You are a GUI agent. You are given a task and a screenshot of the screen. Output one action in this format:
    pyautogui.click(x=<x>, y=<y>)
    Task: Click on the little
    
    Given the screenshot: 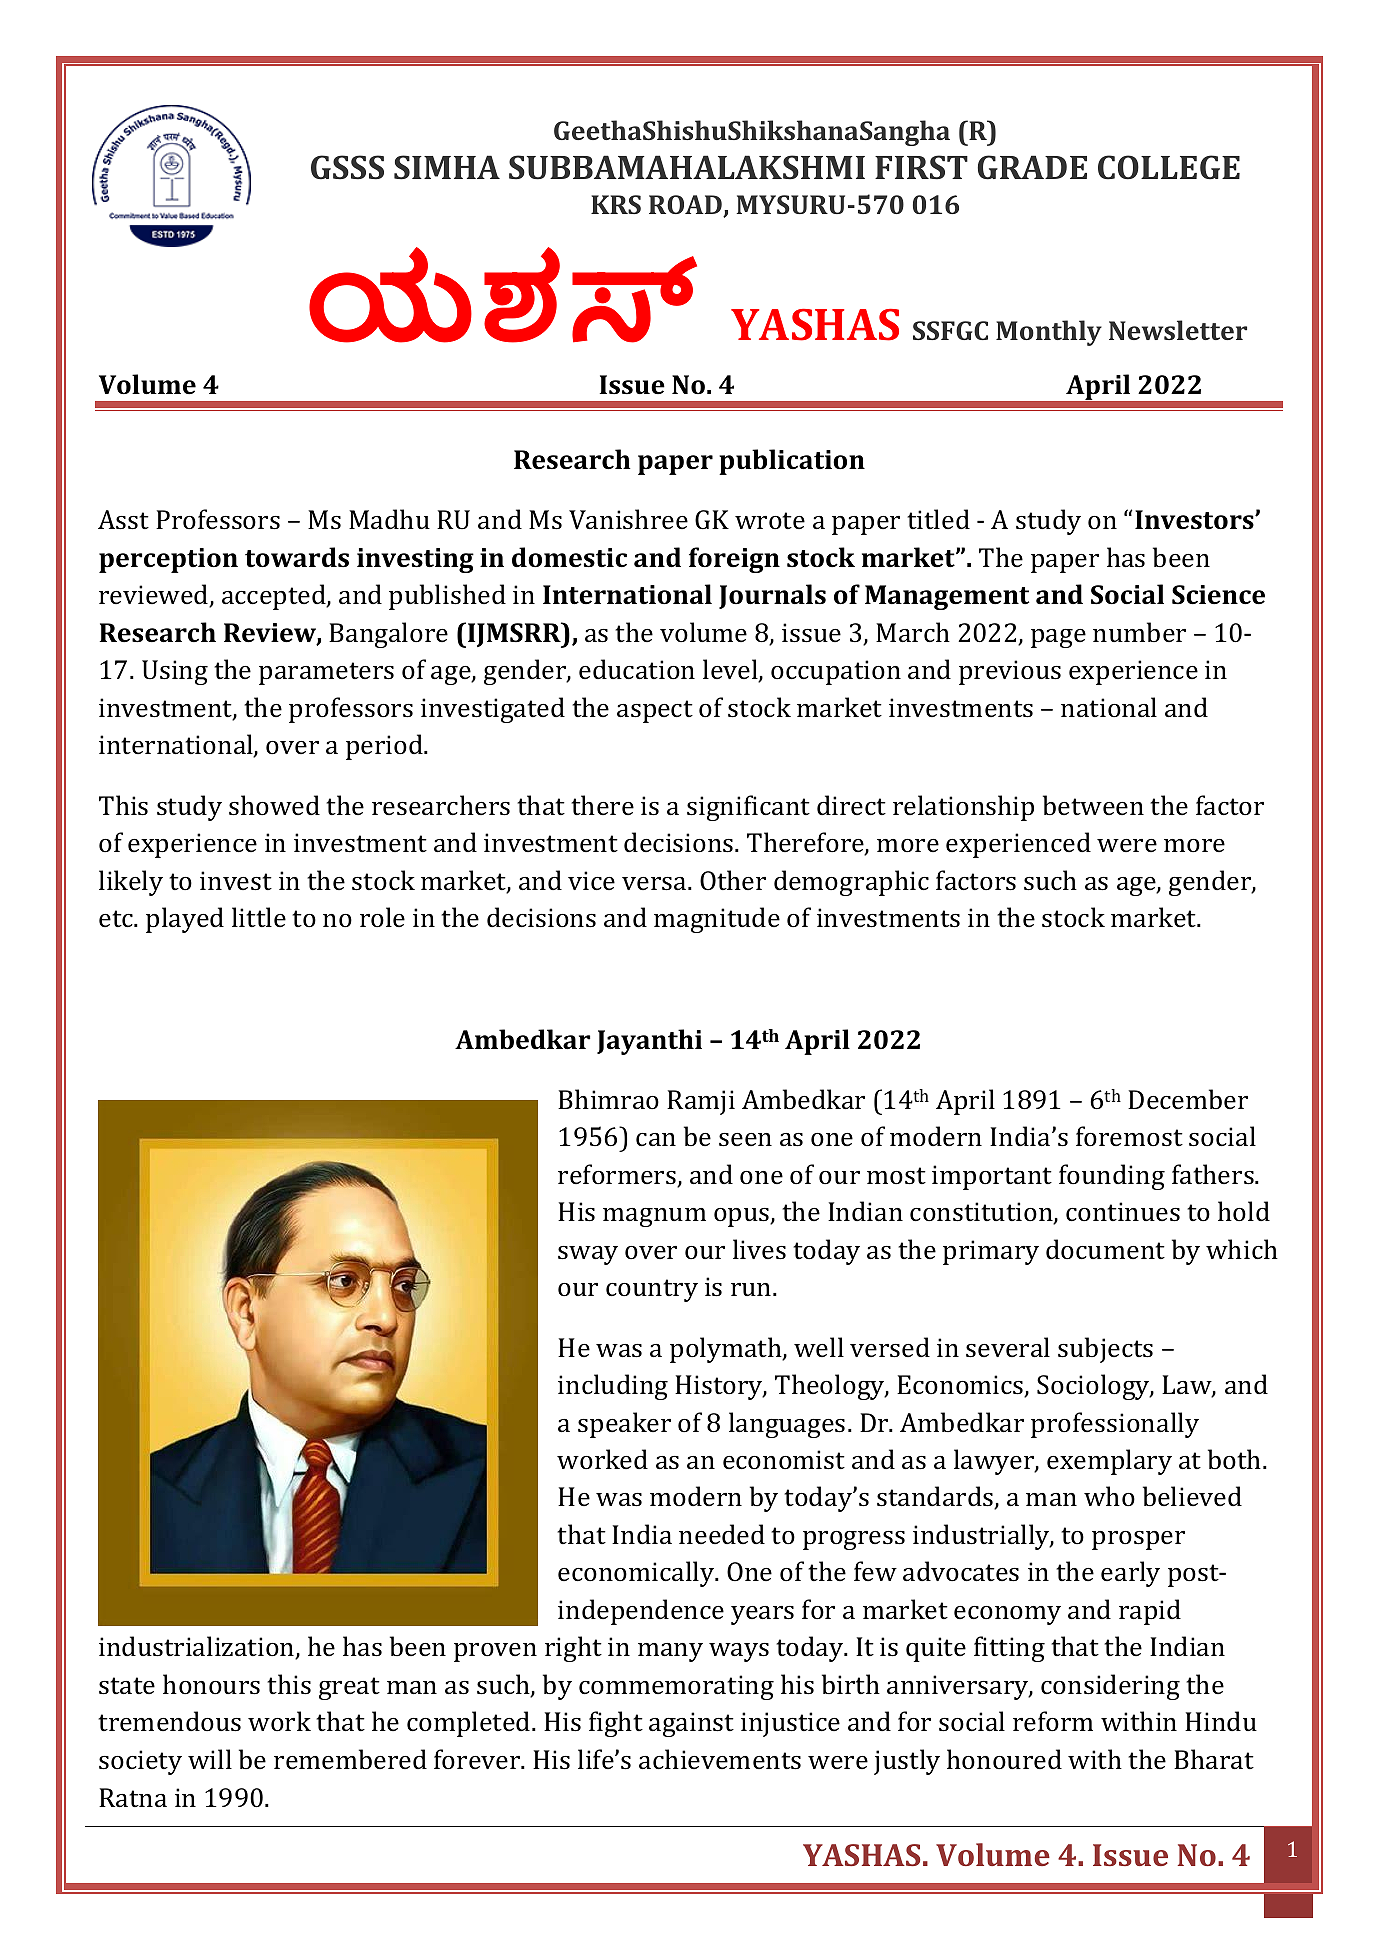 What is the action you would take?
    pyautogui.click(x=259, y=917)
